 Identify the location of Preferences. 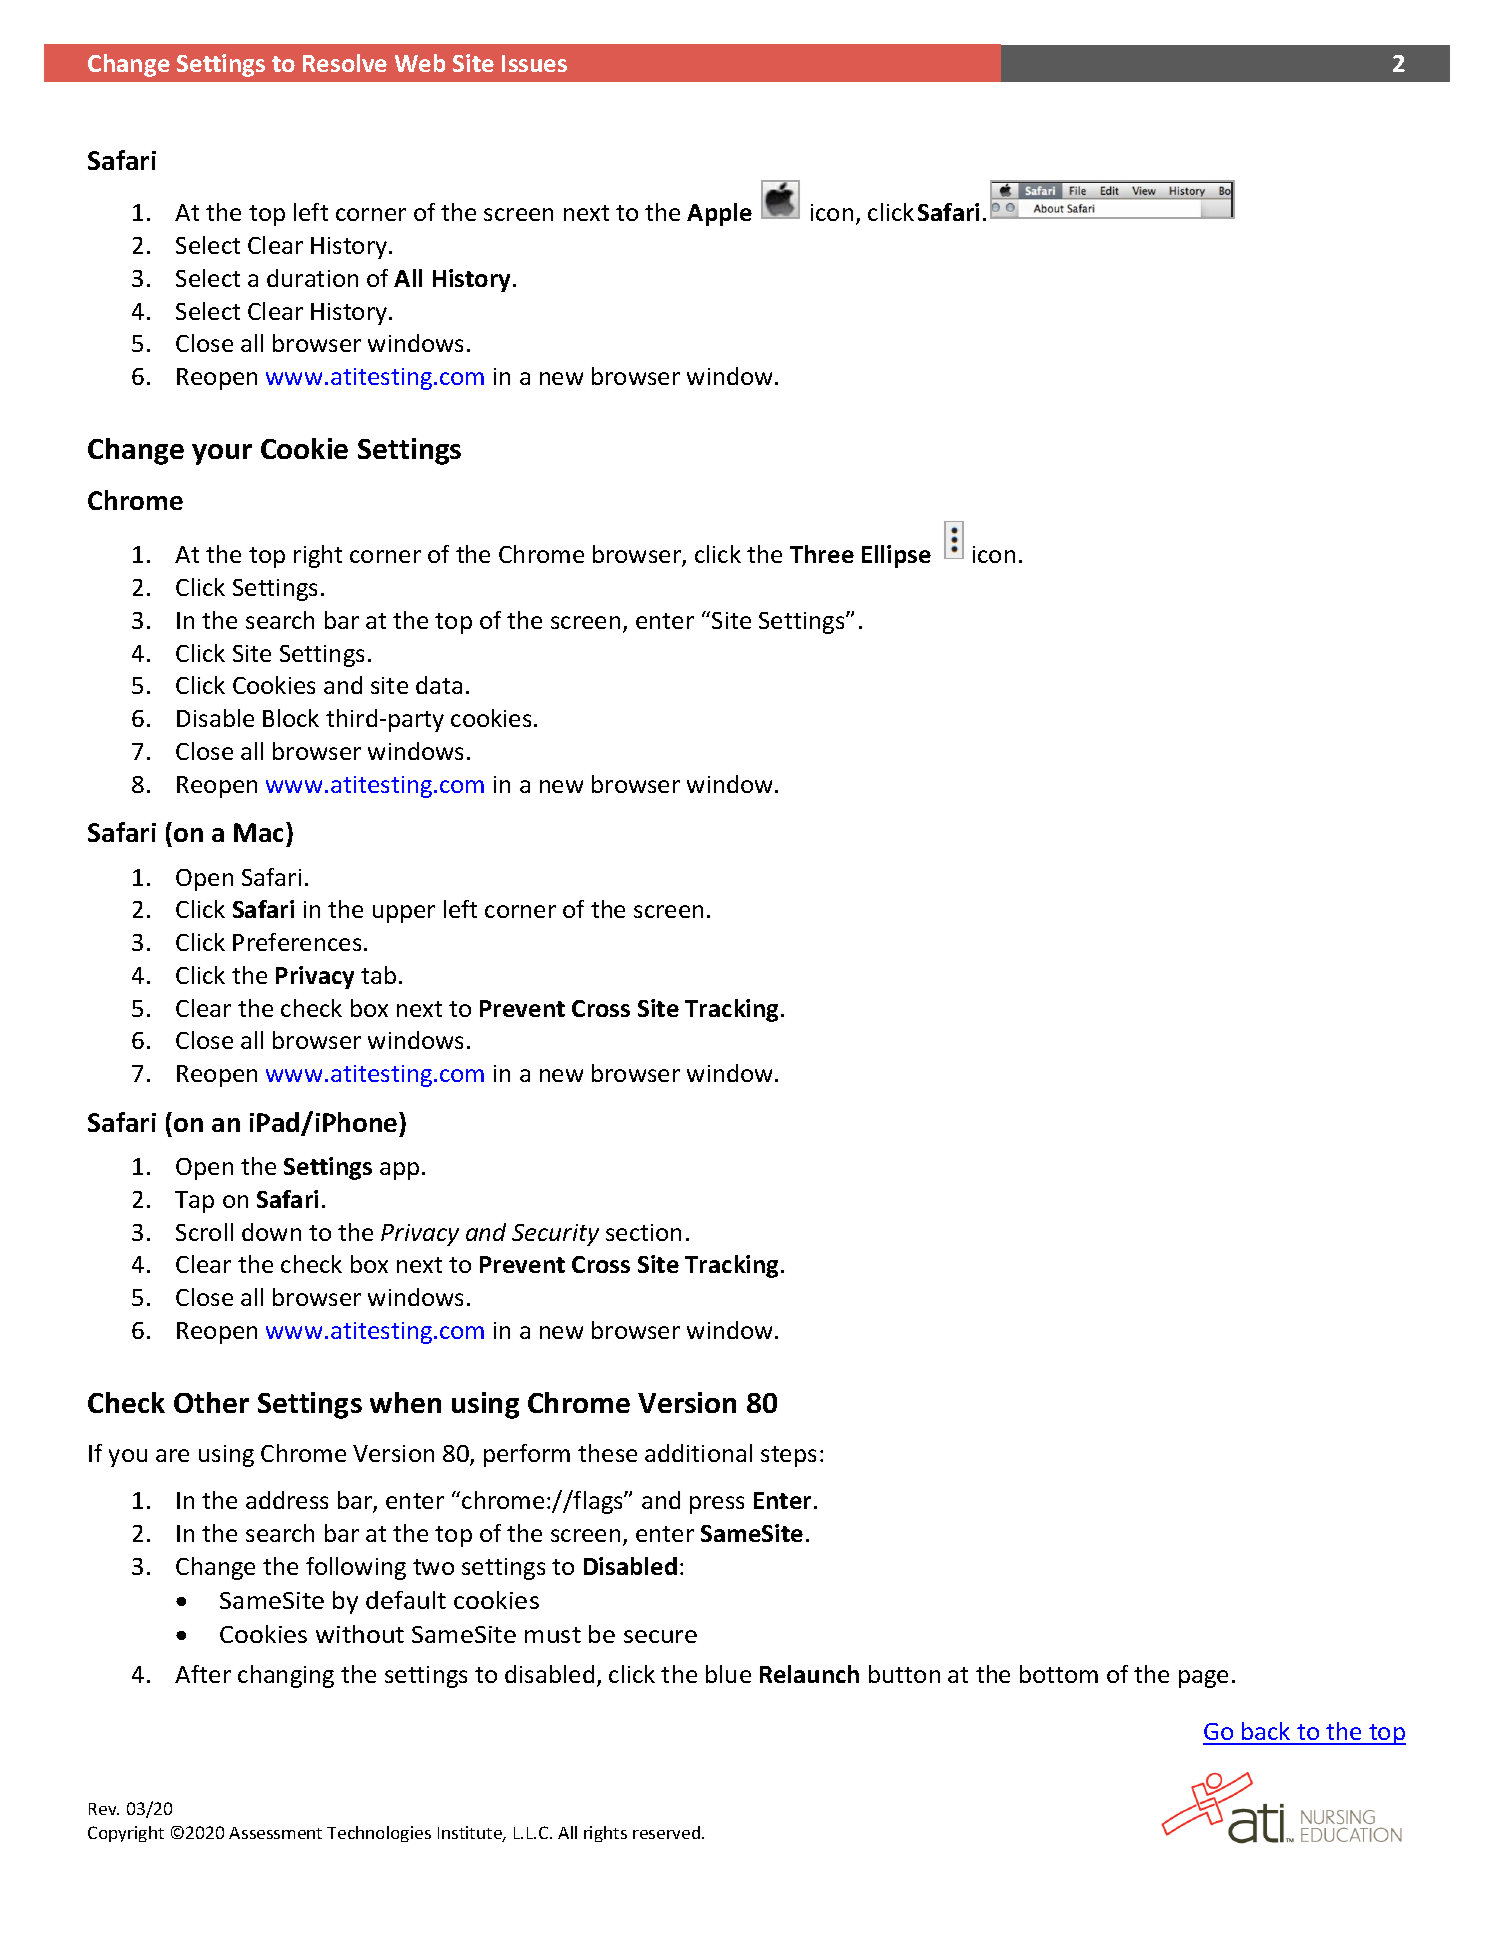
(297, 942).
